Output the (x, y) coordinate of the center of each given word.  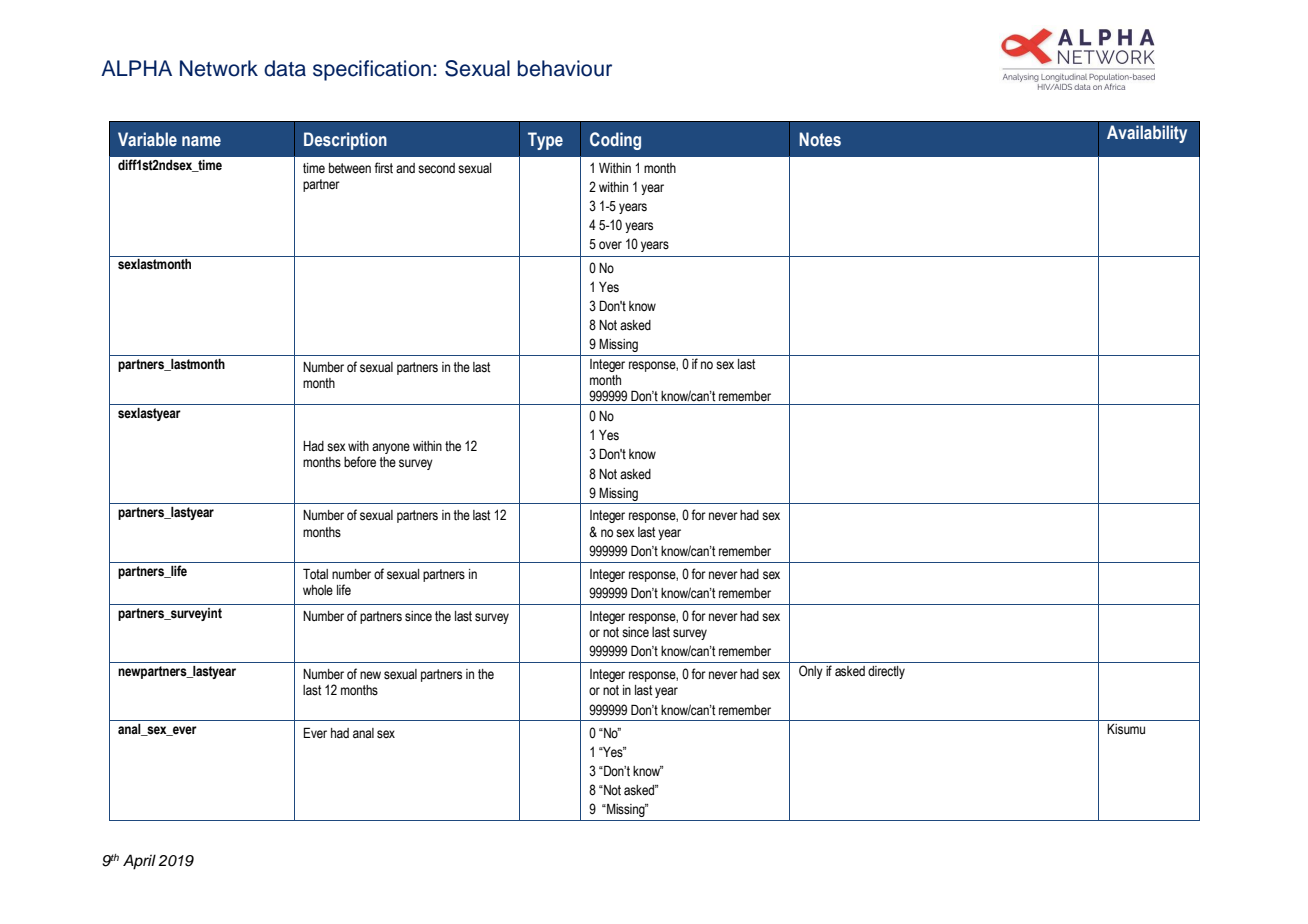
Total (315, 573)
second (436, 168)
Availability (1147, 134)
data (285, 68)
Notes (820, 139)
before (360, 462)
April (139, 862)
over (610, 245)
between (350, 168)
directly (886, 672)
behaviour (565, 68)
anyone (391, 448)
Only (811, 672)
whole (318, 590)
